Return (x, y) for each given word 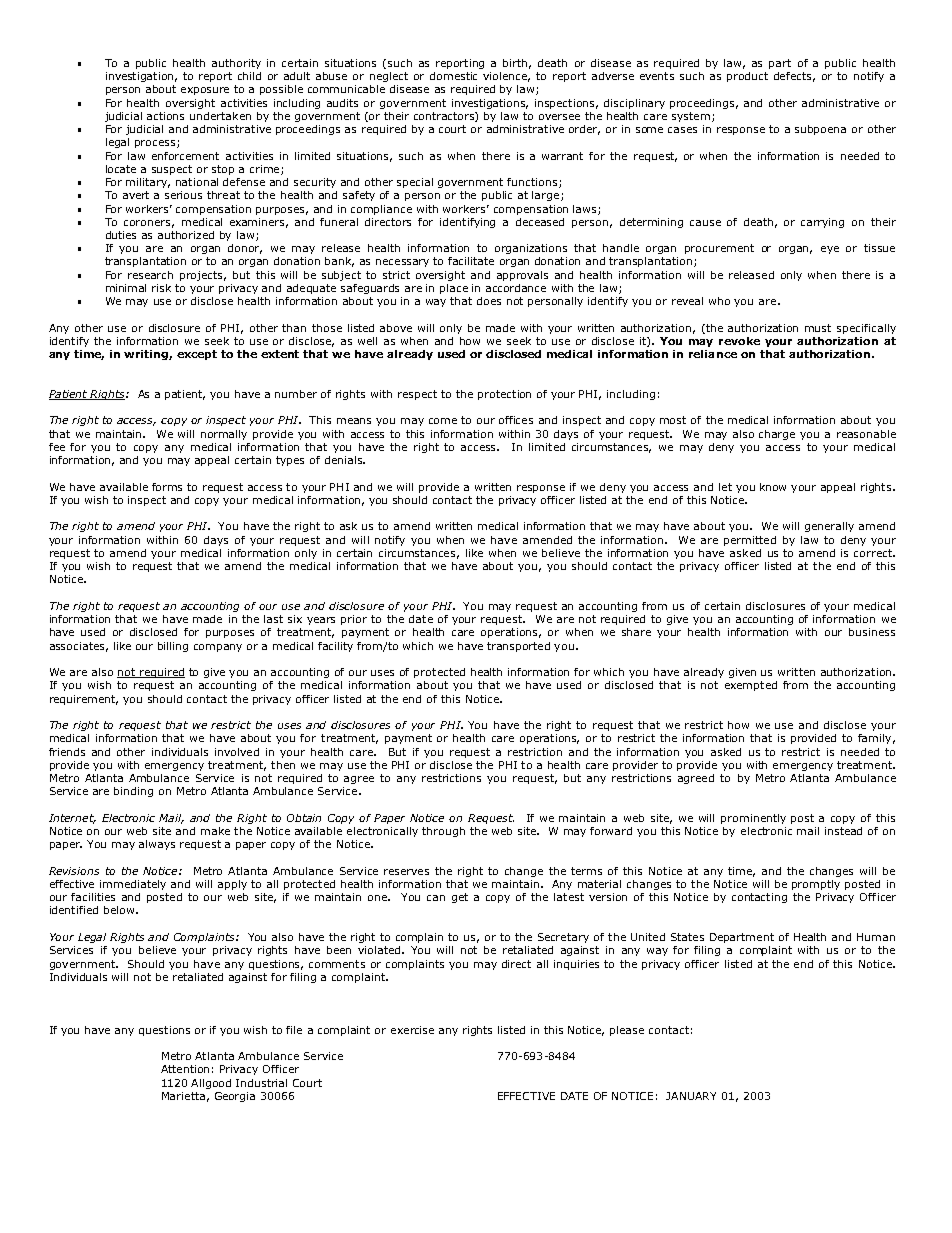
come (443, 421)
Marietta (183, 1096)
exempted (751, 686)
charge (777, 435)
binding (133, 792)
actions (165, 116)
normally (224, 435)
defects (794, 77)
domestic (453, 76)
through (443, 832)
